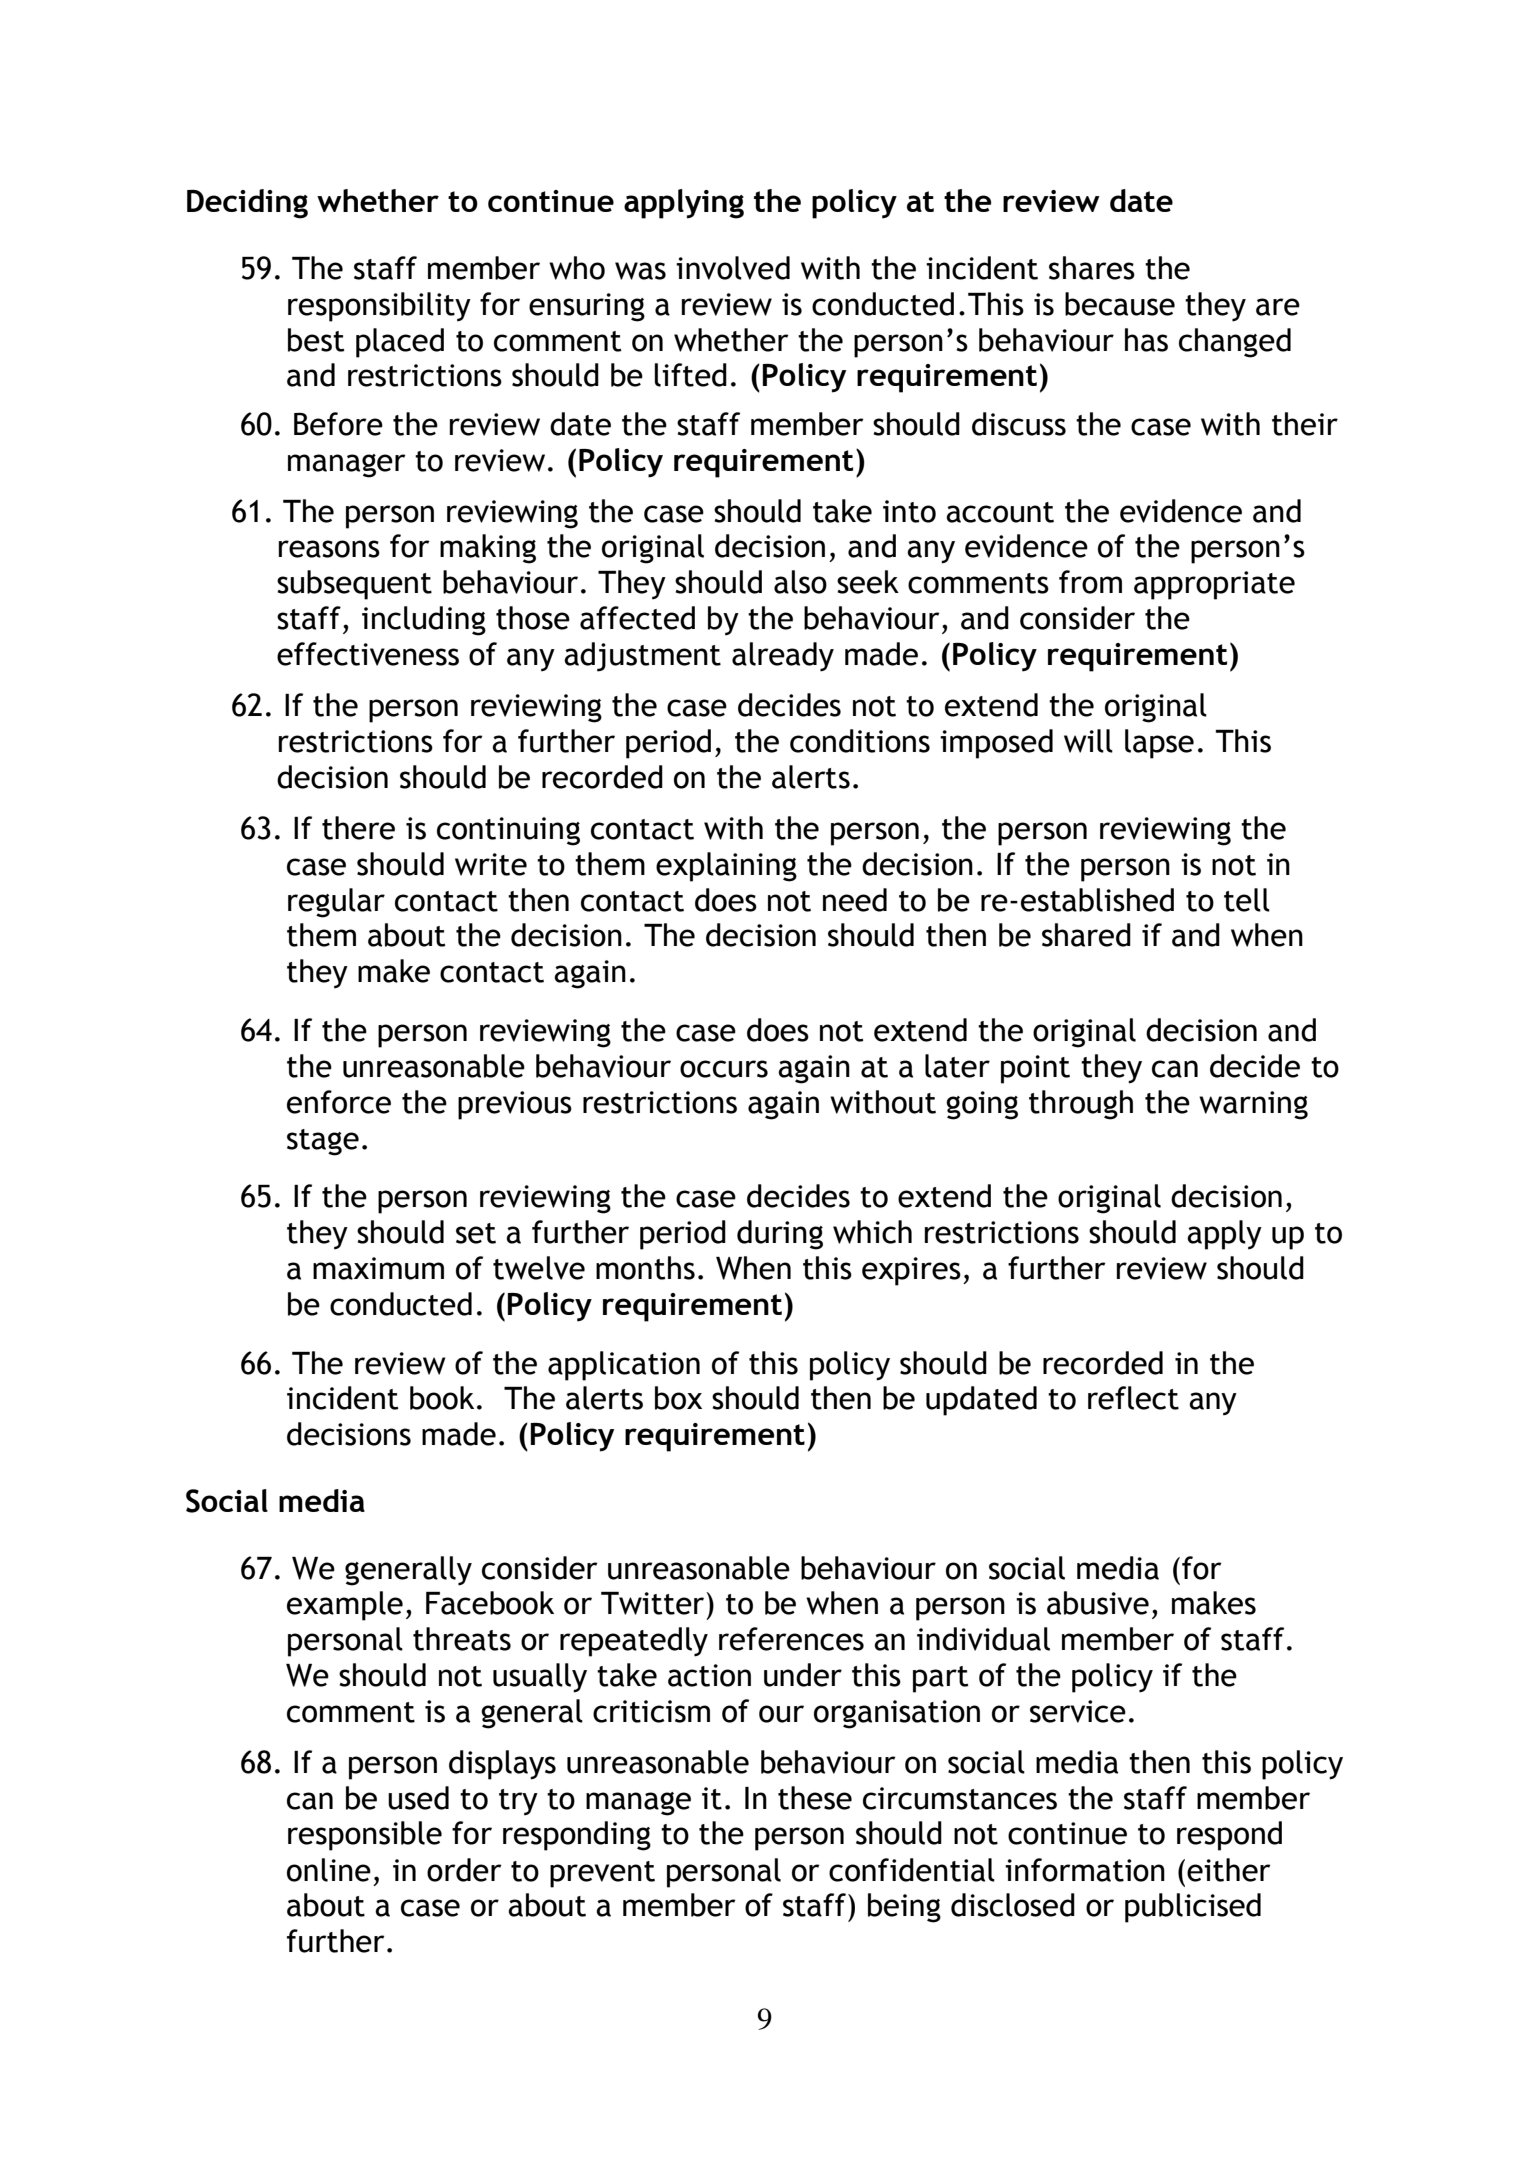 This document has width=1530, height=2163. Describe the element at coordinates (815, 1798) in the document. I see `these` at that location.
